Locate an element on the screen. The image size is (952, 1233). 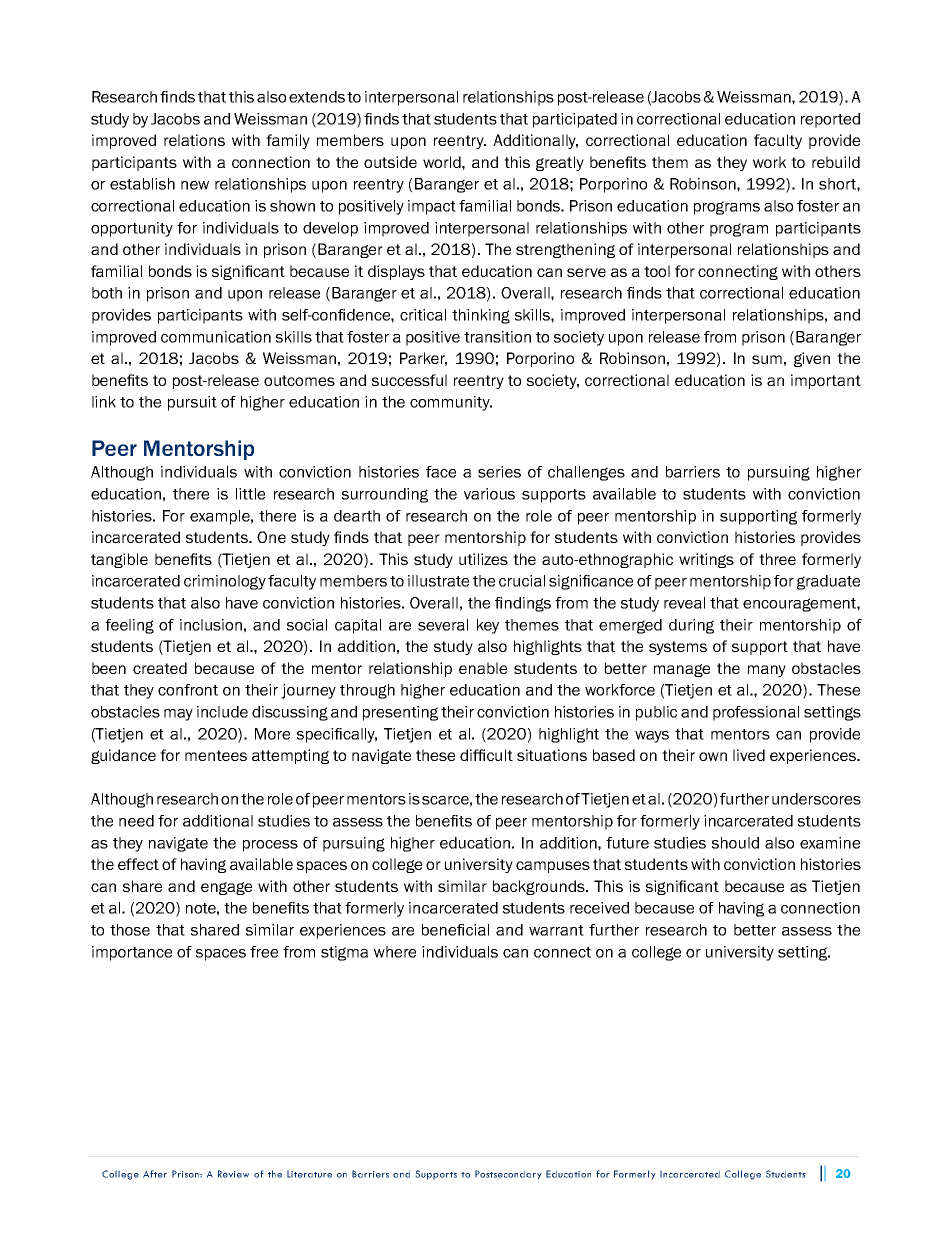
new is located at coordinates (195, 185).
